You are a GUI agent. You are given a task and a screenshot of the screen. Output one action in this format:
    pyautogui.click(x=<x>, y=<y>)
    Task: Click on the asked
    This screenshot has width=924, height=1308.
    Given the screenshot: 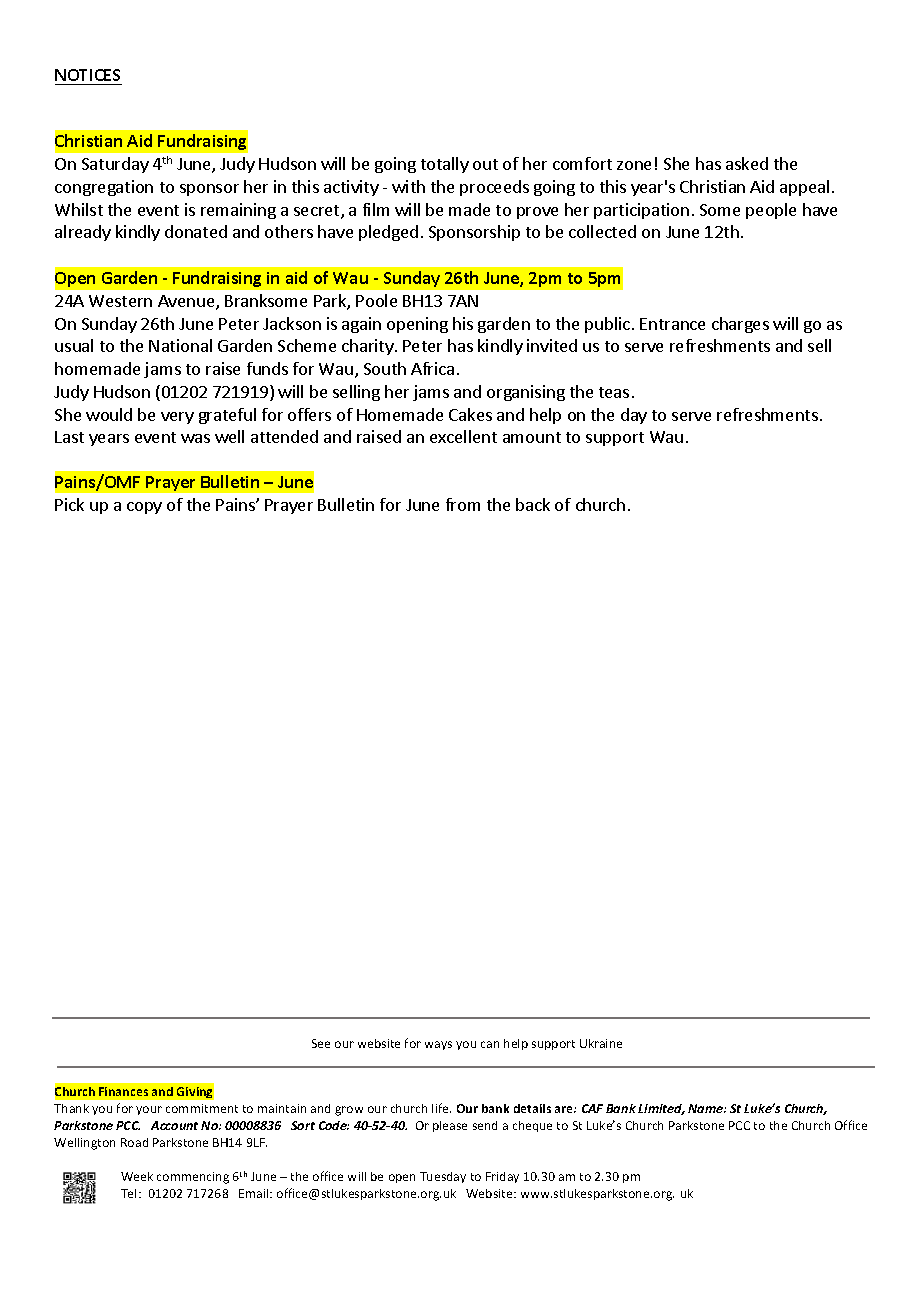 What is the action you would take?
    pyautogui.click(x=747, y=163)
